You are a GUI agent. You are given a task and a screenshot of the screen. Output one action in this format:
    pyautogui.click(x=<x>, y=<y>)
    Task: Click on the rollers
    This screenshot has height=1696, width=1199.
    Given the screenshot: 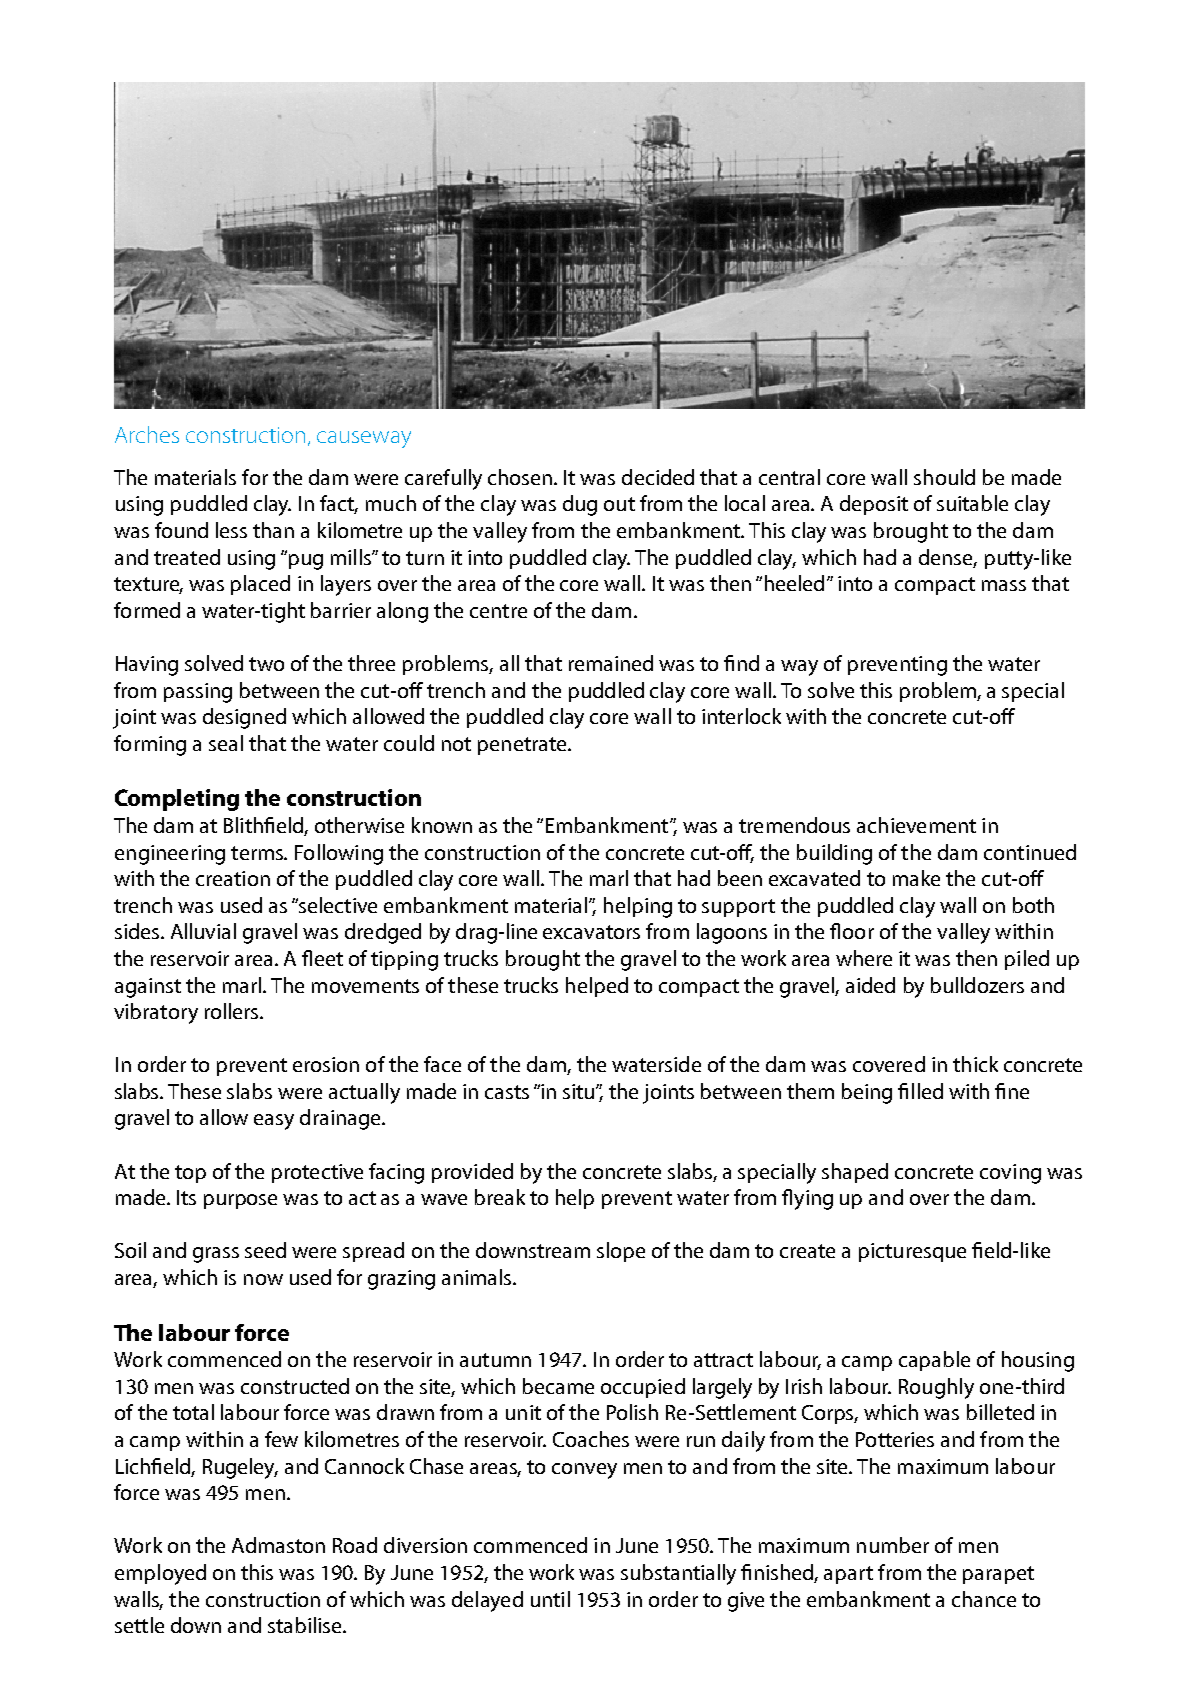 What is the action you would take?
    pyautogui.click(x=233, y=1011)
